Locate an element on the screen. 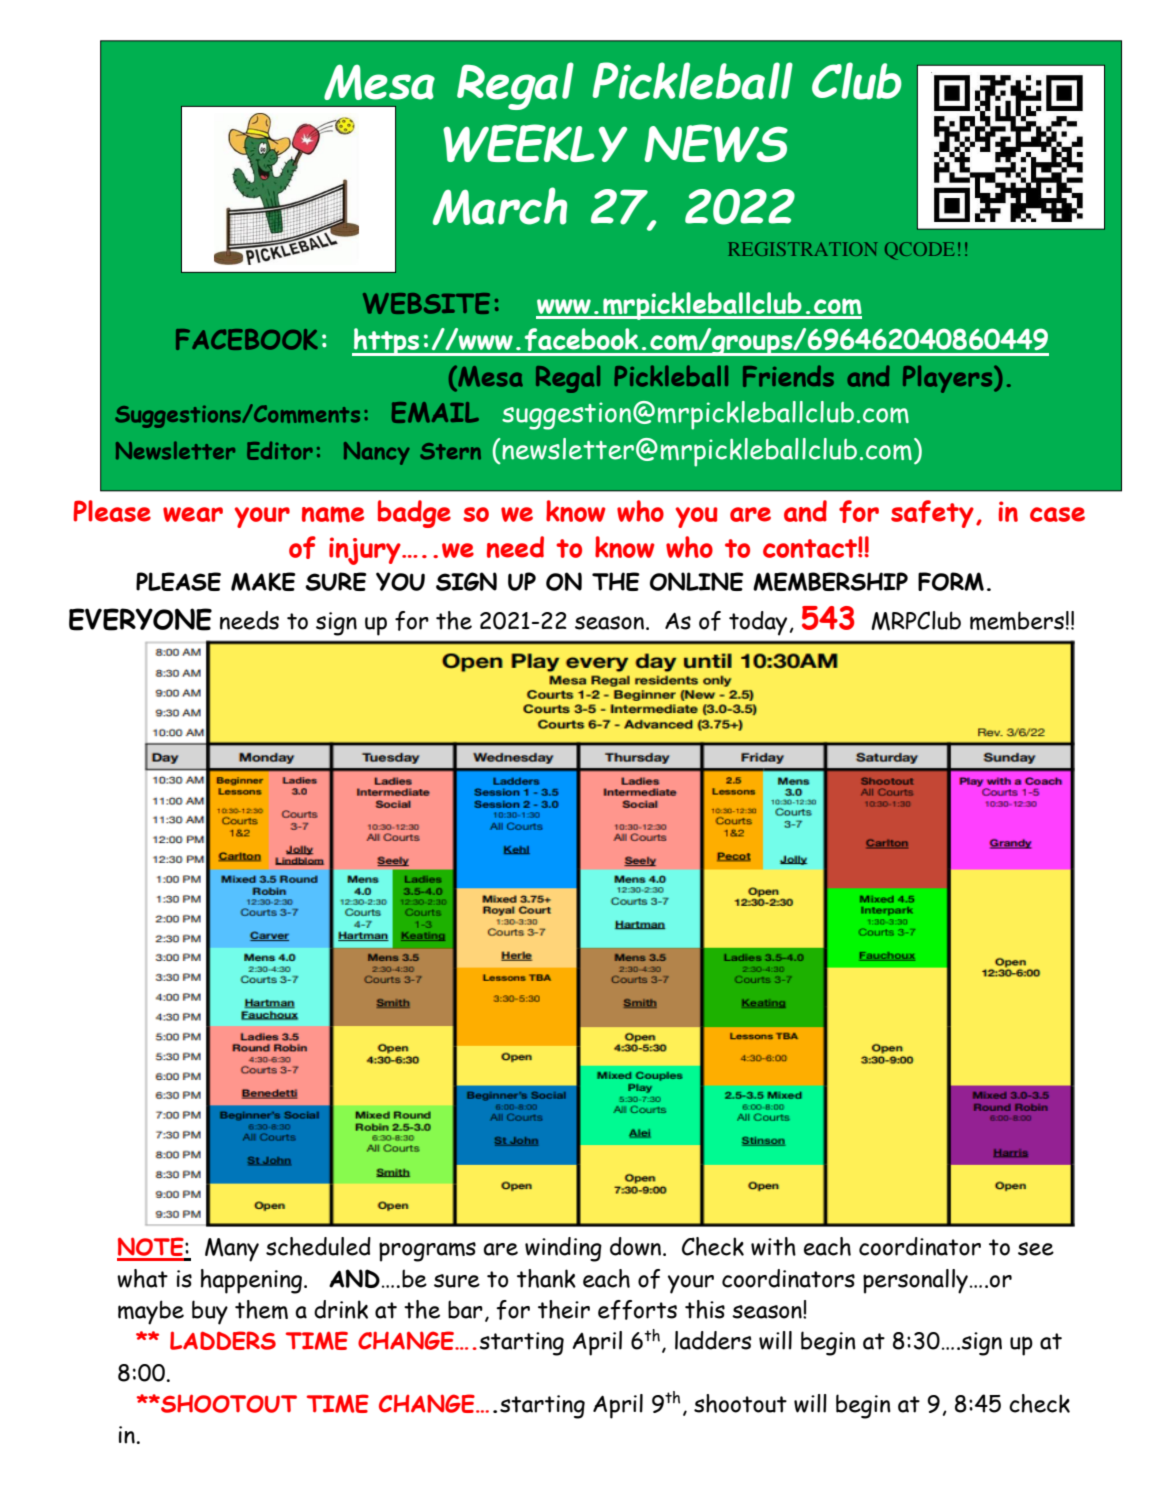  REGISTRATION is located at coordinates (802, 249).
